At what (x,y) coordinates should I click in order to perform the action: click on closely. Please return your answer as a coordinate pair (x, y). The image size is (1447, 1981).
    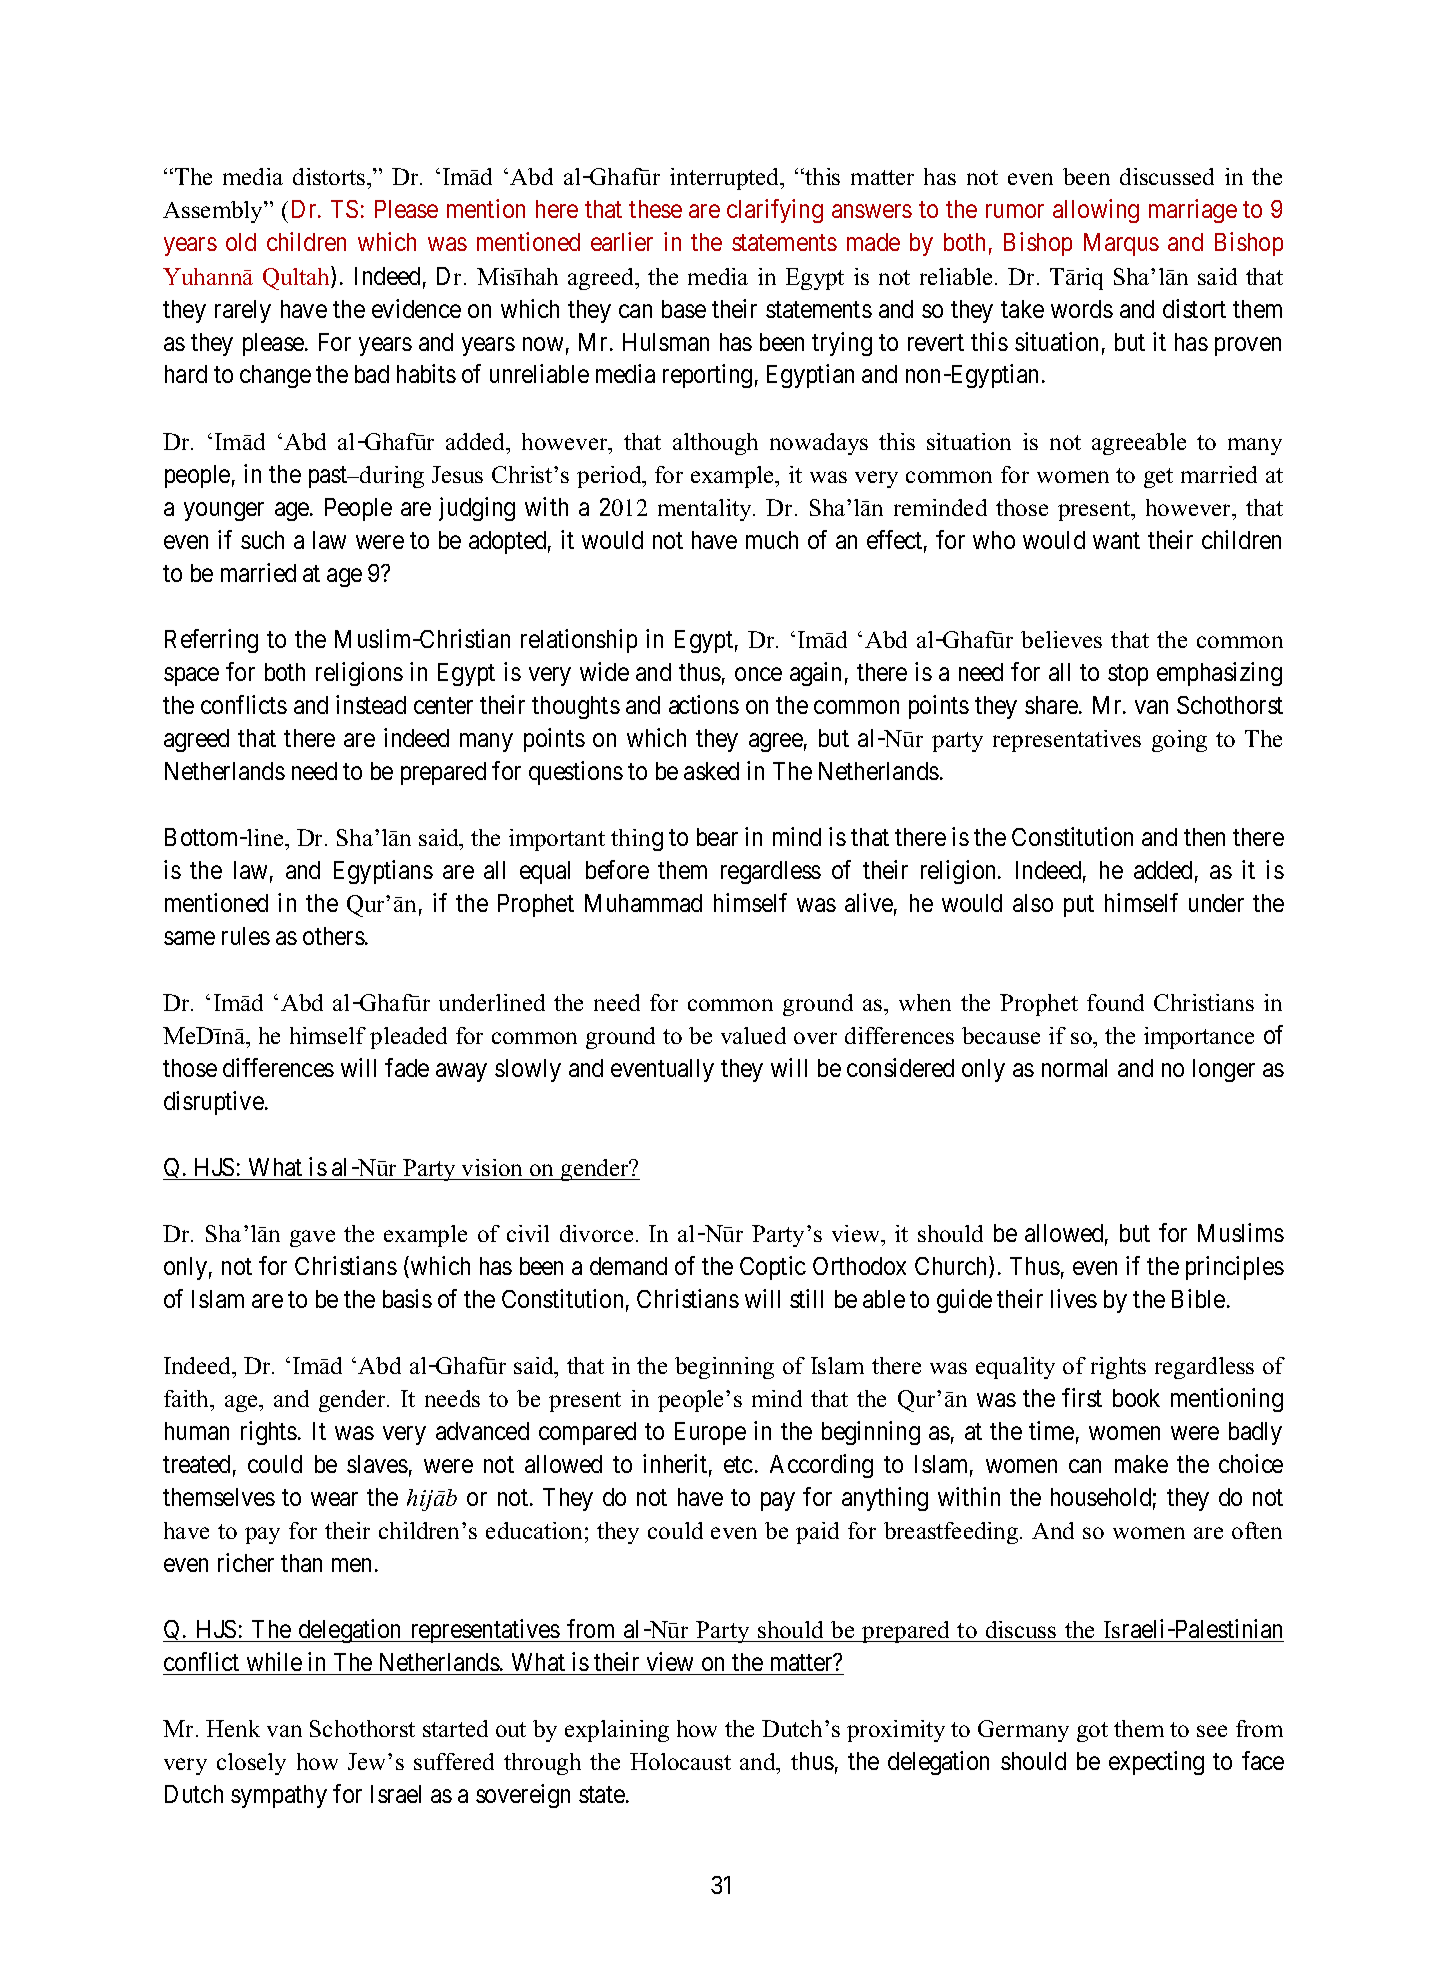
    Looking at the image, I should click on (251, 1764).
